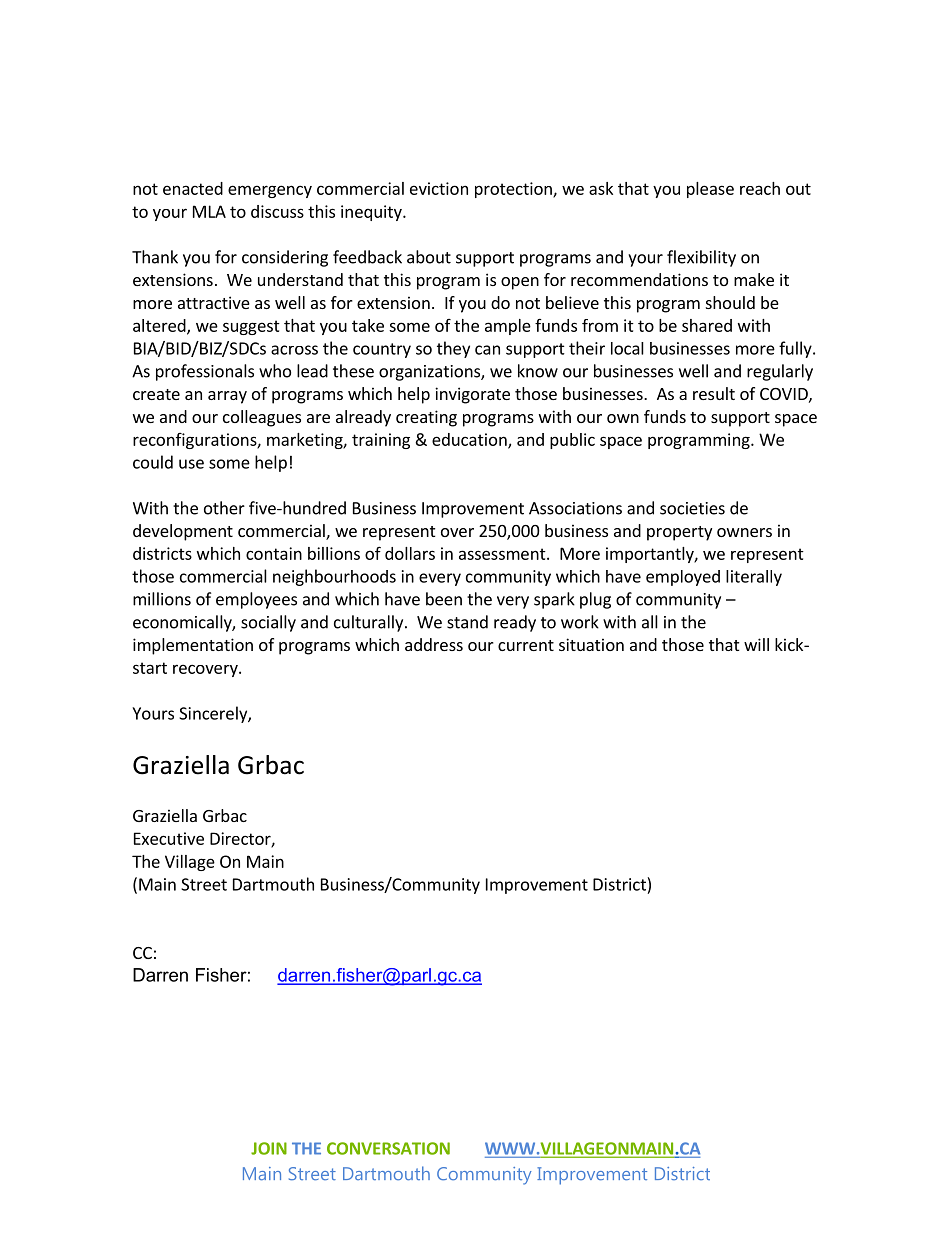 The image size is (952, 1233). Describe the element at coordinates (526, 645) in the document. I see `current` at that location.
